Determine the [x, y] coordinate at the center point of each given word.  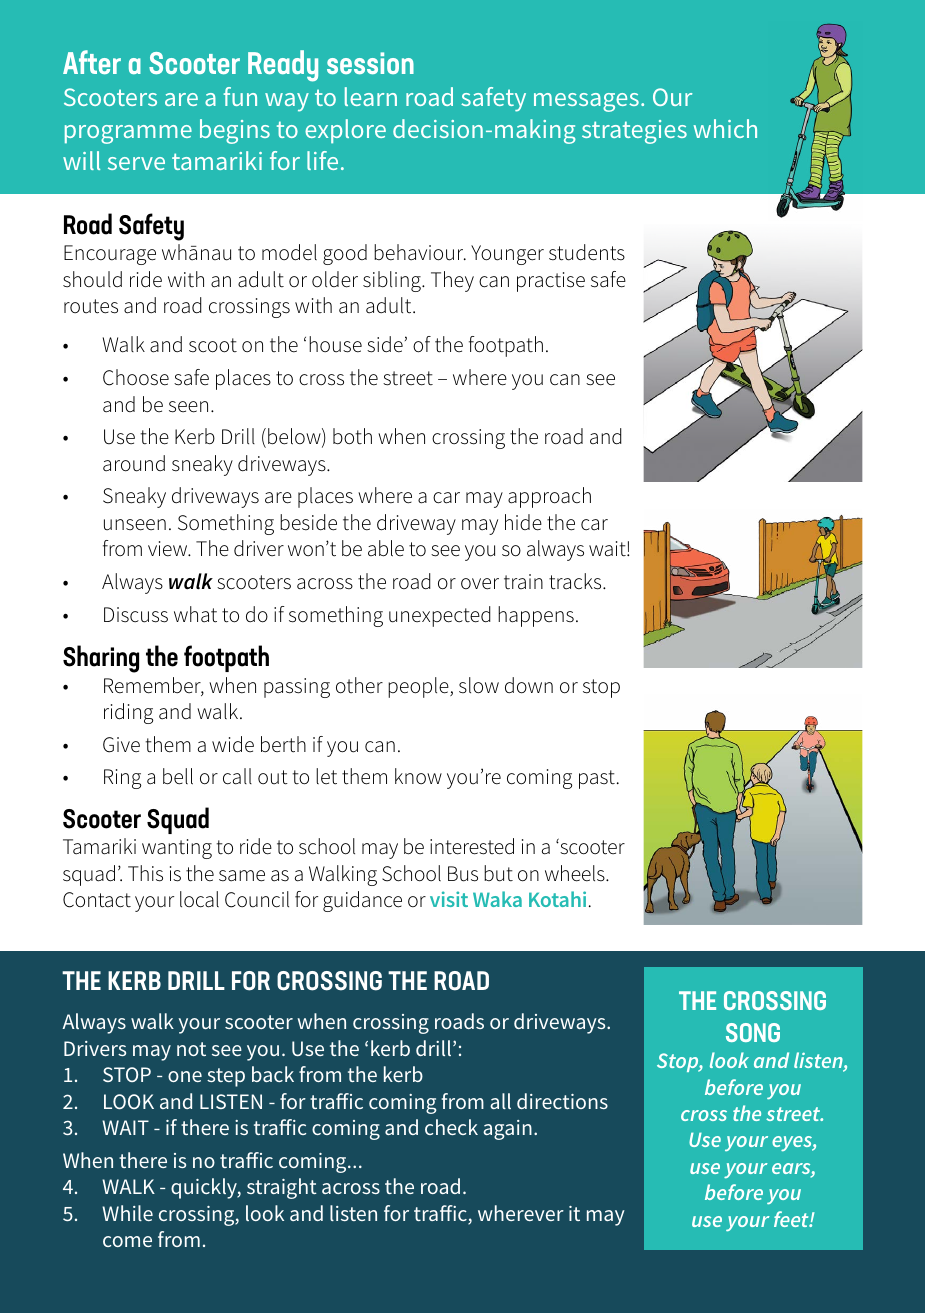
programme [128, 134]
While [127, 1213]
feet [792, 1219]
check [451, 1127]
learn [371, 96]
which [725, 128]
